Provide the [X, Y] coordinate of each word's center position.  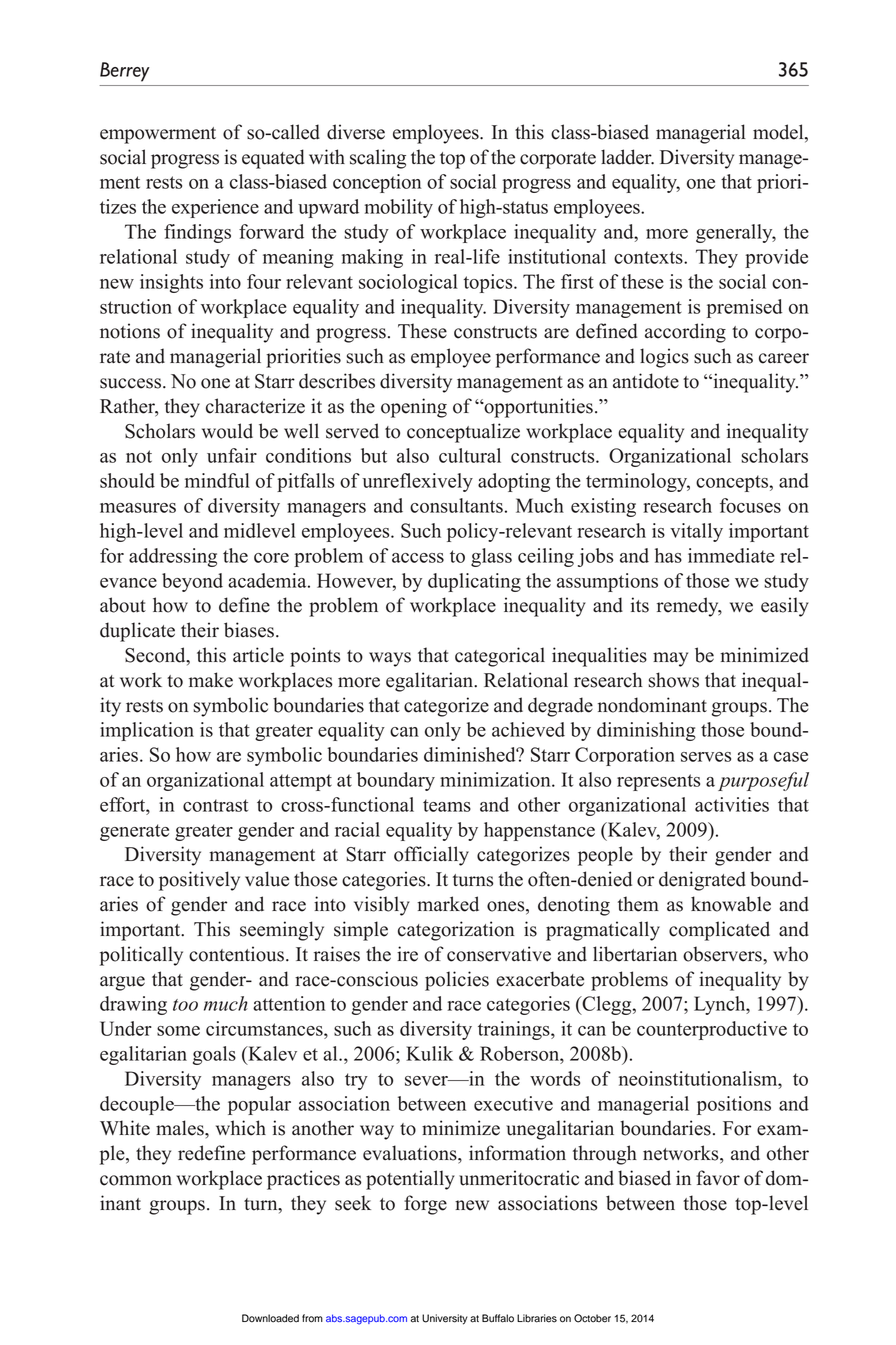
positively [199, 881]
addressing [173, 557]
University [445, 1319]
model [779, 133]
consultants [456, 505]
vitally [696, 532]
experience [215, 208]
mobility [399, 208]
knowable [731, 904]
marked [448, 904]
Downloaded [270, 1318]
